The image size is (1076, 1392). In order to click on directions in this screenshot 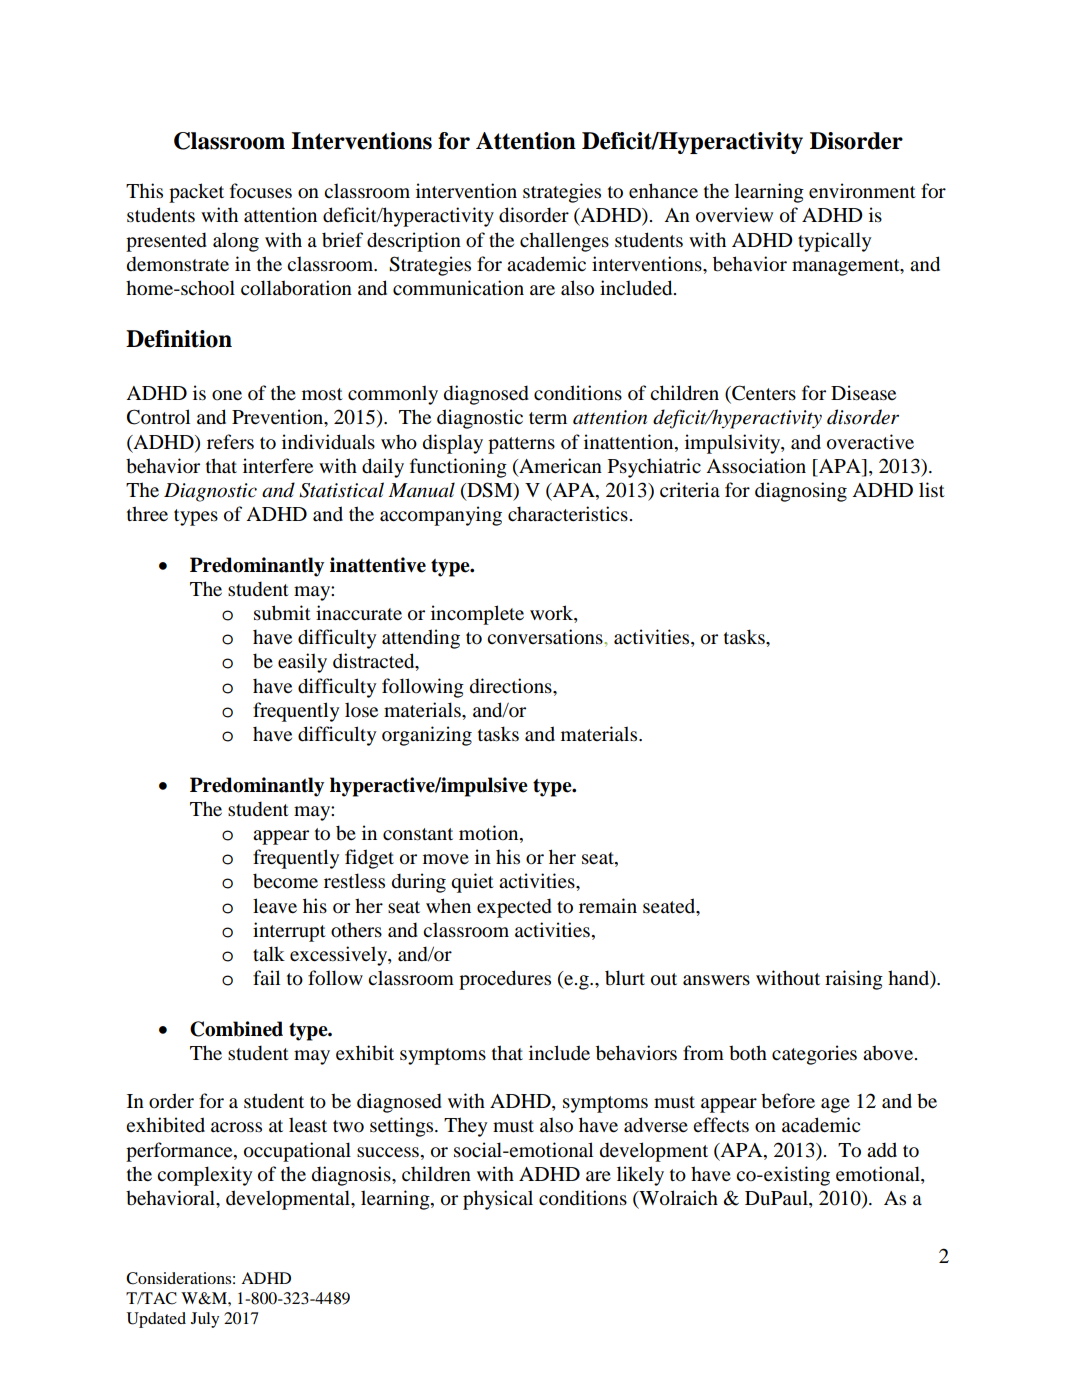, I will do `click(512, 686)`.
